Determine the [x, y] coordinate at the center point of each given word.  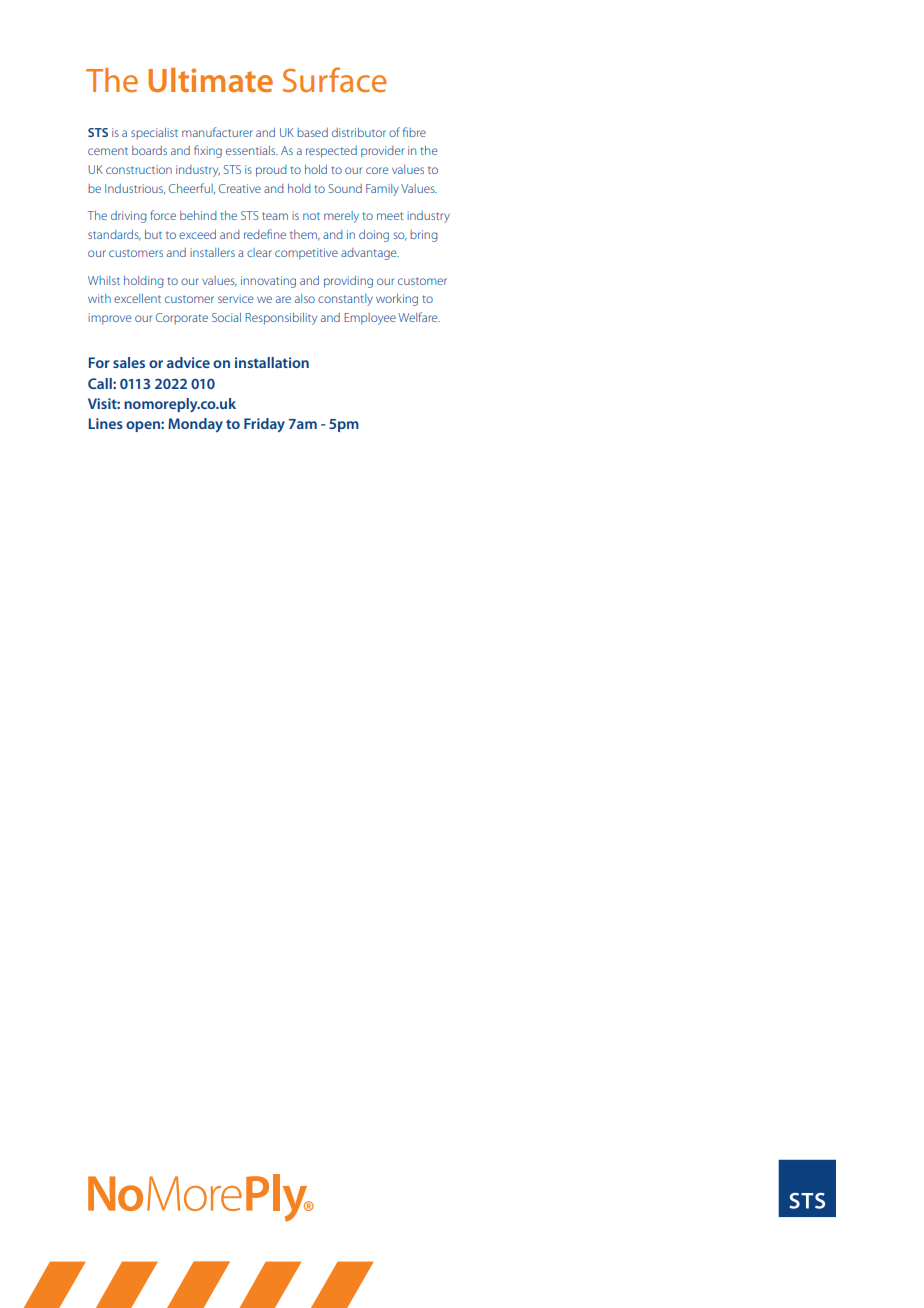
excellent [137, 298]
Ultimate [210, 80]
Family [382, 190]
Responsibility [281, 319]
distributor [359, 132]
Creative [240, 188]
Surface [334, 79]
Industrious [135, 189]
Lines [106, 423]
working [397, 300]
